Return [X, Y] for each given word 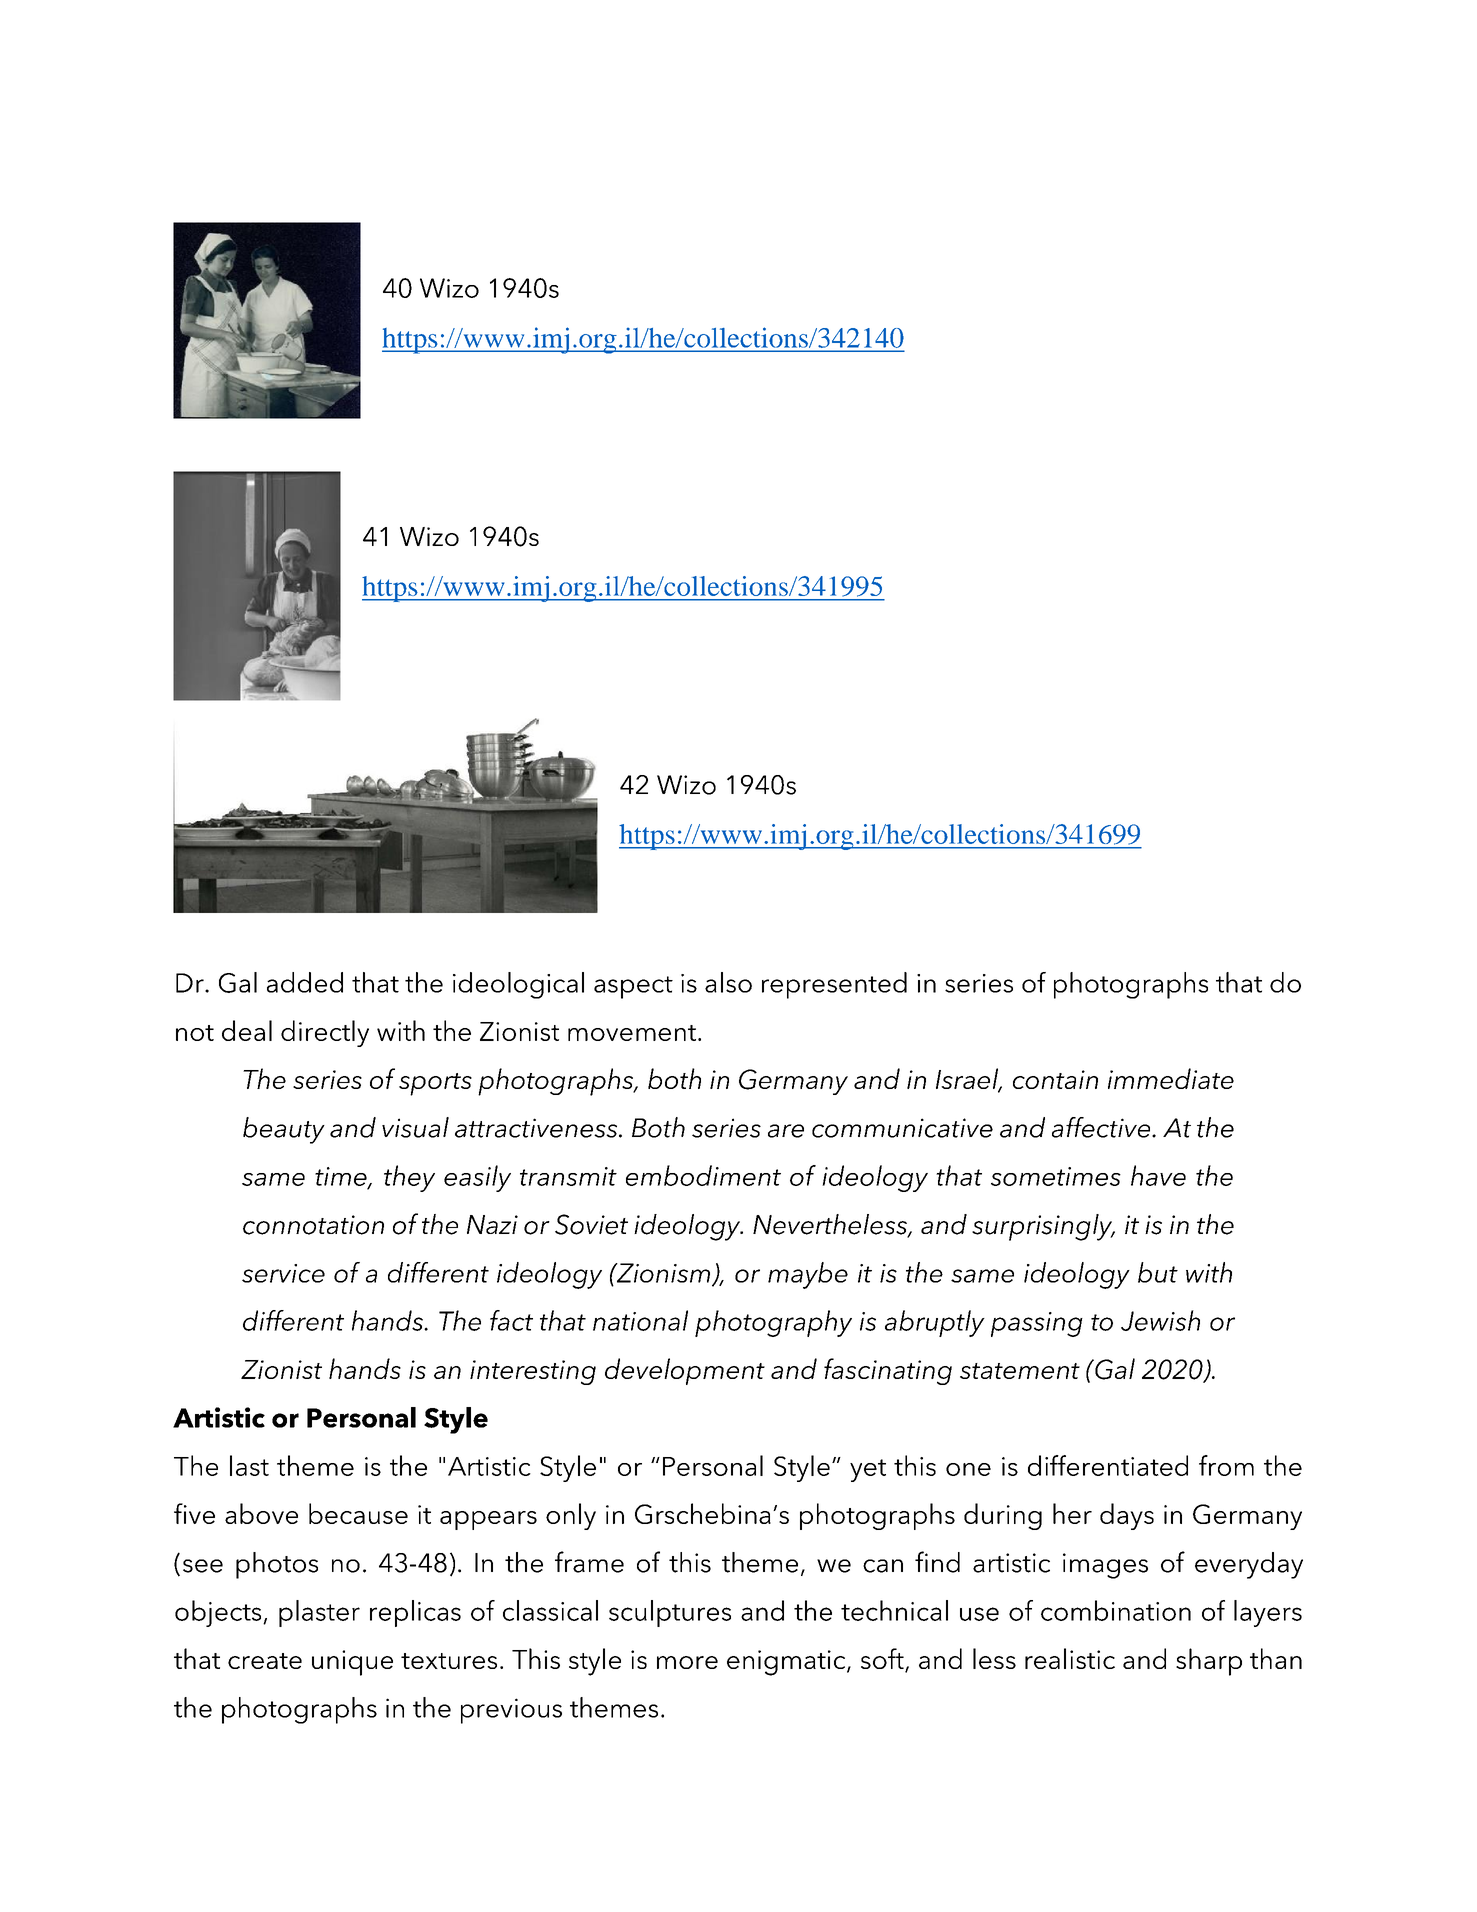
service [283, 1273]
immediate [1171, 1078]
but [1158, 1272]
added [305, 982]
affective [1102, 1127]
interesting [533, 1372]
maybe [808, 1275]
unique [352, 1663]
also [728, 982]
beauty [284, 1130]
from [1226, 1465]
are [786, 1131]
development [685, 1371]
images [1105, 1566]
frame [589, 1562]
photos [277, 1565]
